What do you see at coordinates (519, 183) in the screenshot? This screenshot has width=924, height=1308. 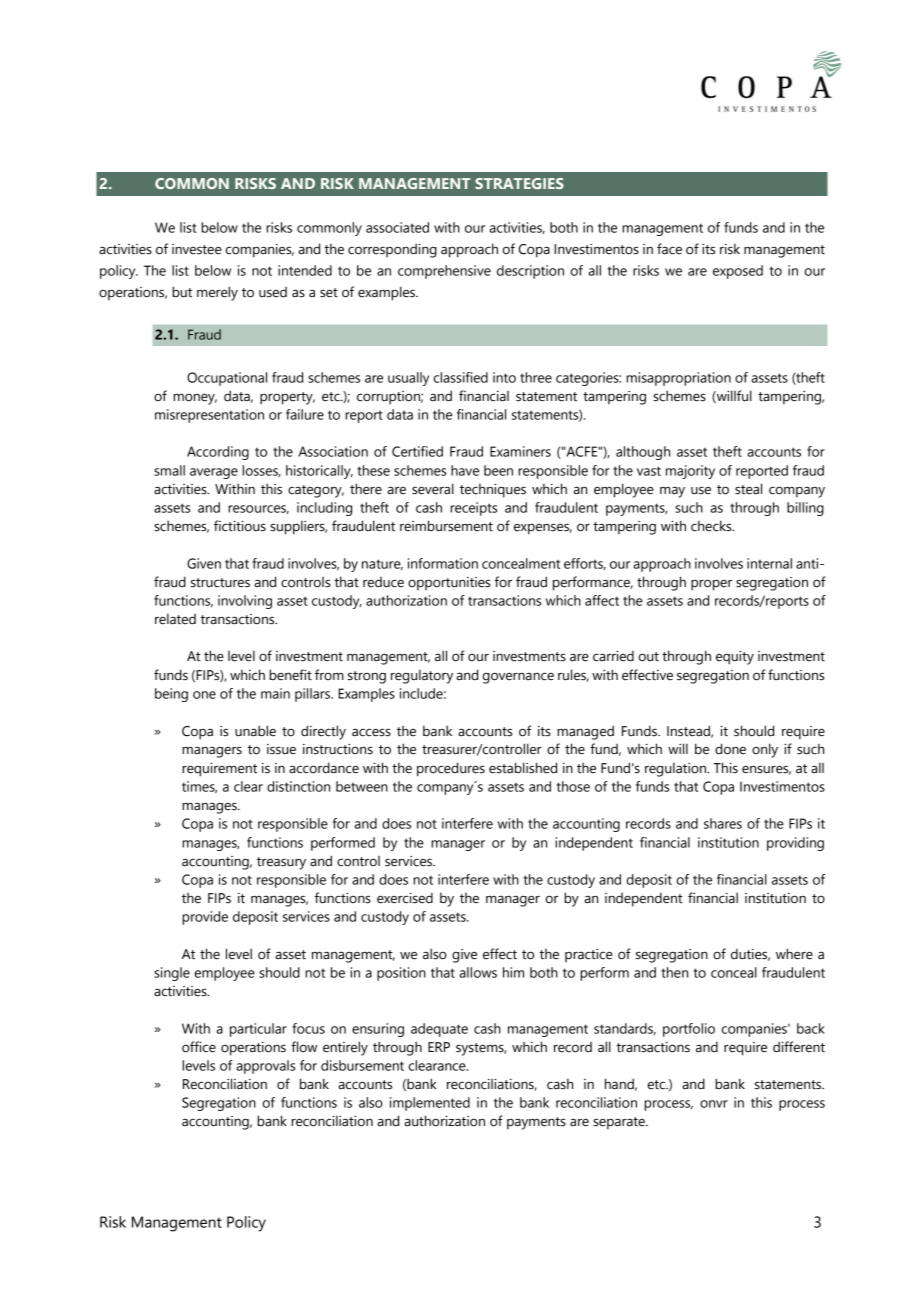 I see `STRATEGIES` at bounding box center [519, 183].
